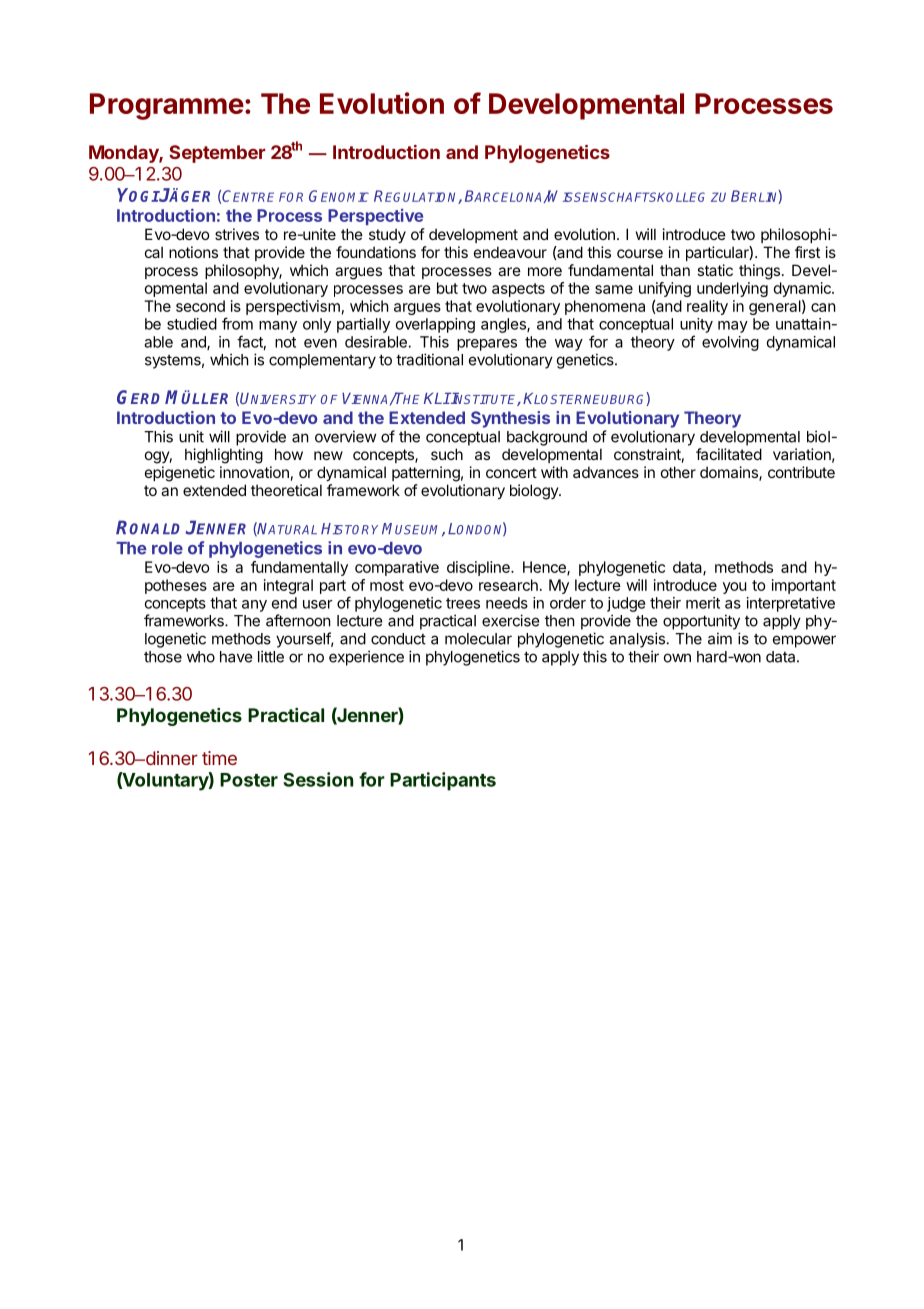 Image resolution: width=924 pixels, height=1309 pixels. Describe the element at coordinates (219, 758) in the screenshot. I see `time` at that location.
